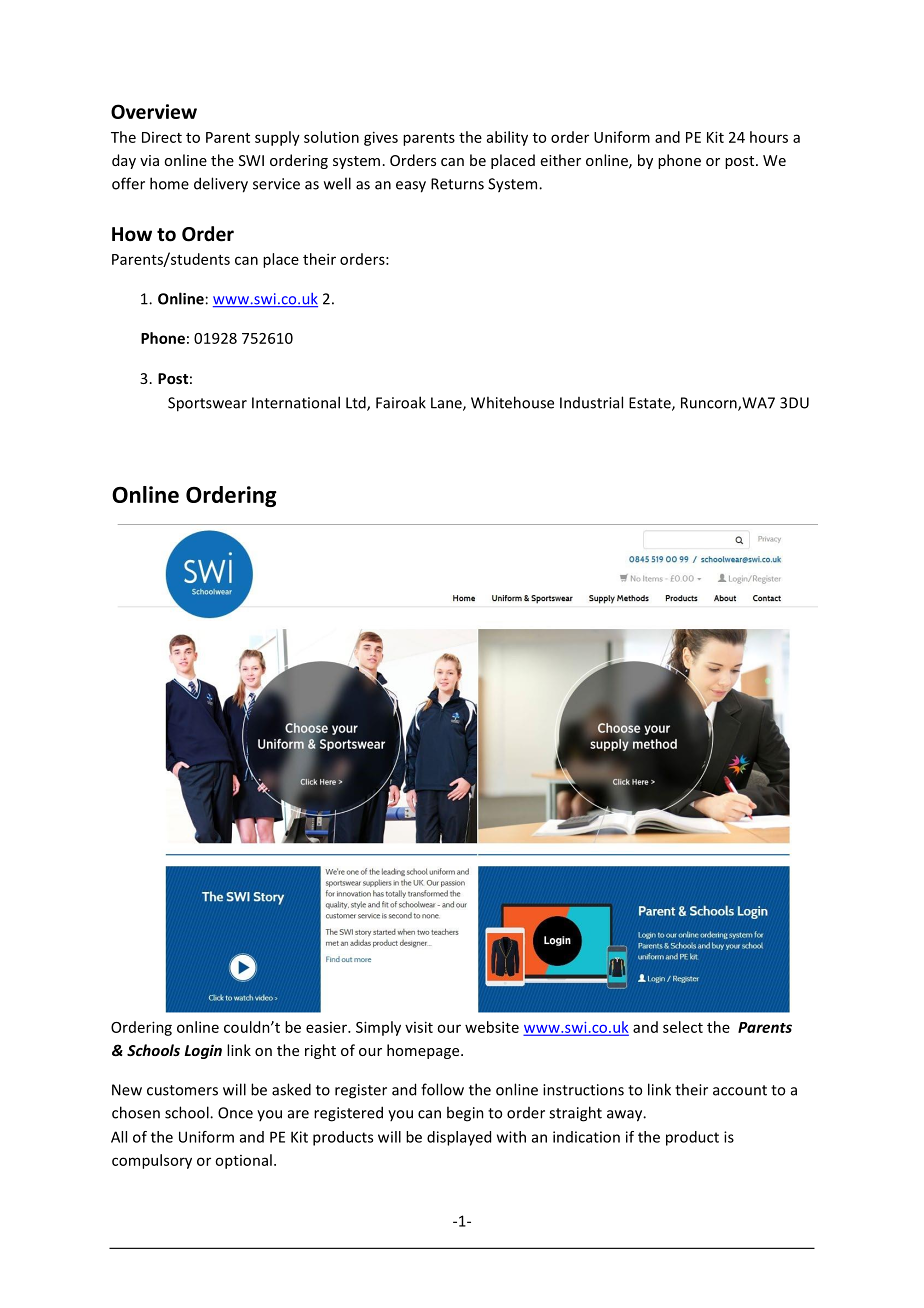 The width and height of the document is (924, 1308). What do you see at coordinates (457, 184) in the document?
I see `Returns` at bounding box center [457, 184].
